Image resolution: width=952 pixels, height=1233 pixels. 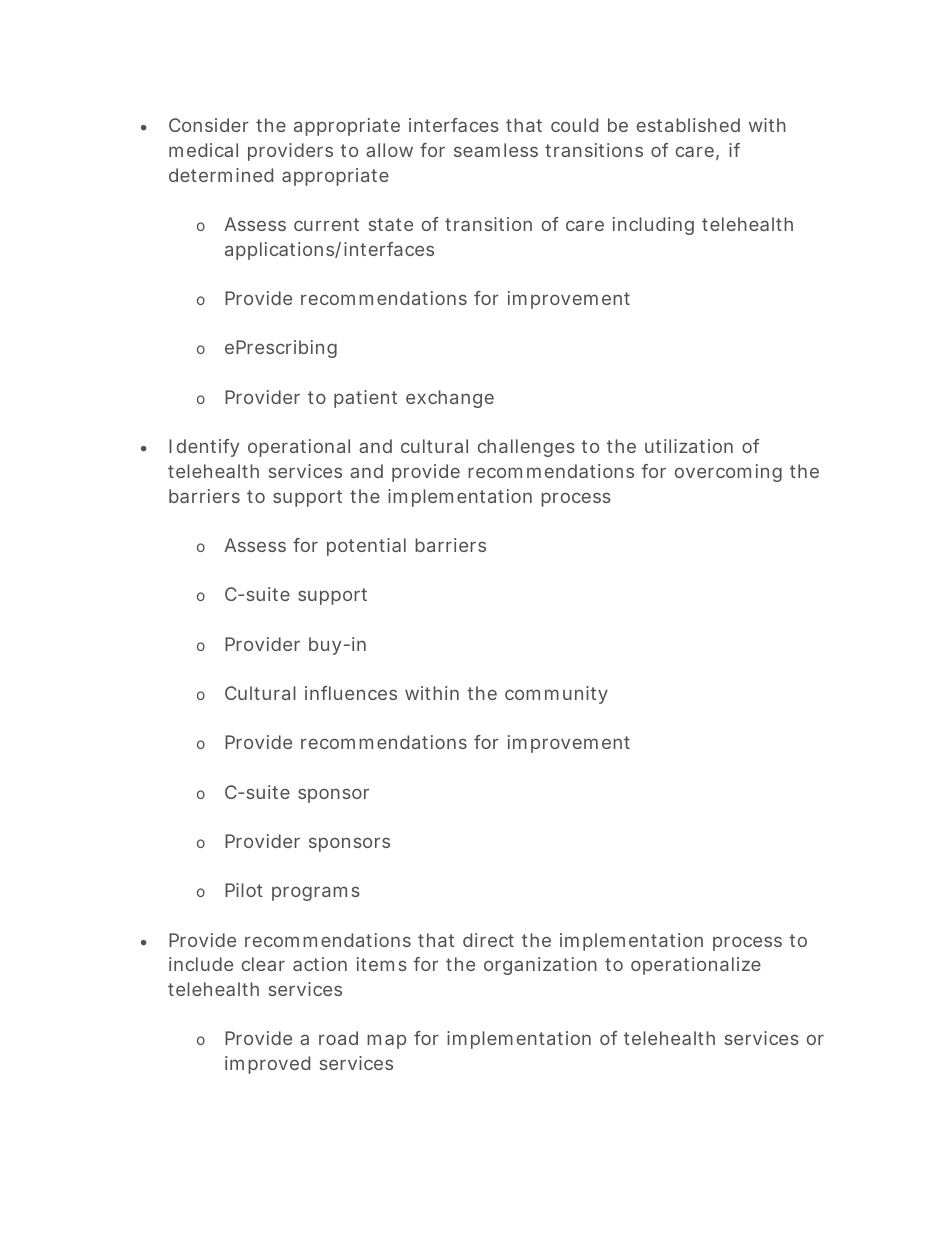 What do you see at coordinates (728, 473) in the screenshot?
I see `overcoming` at bounding box center [728, 473].
